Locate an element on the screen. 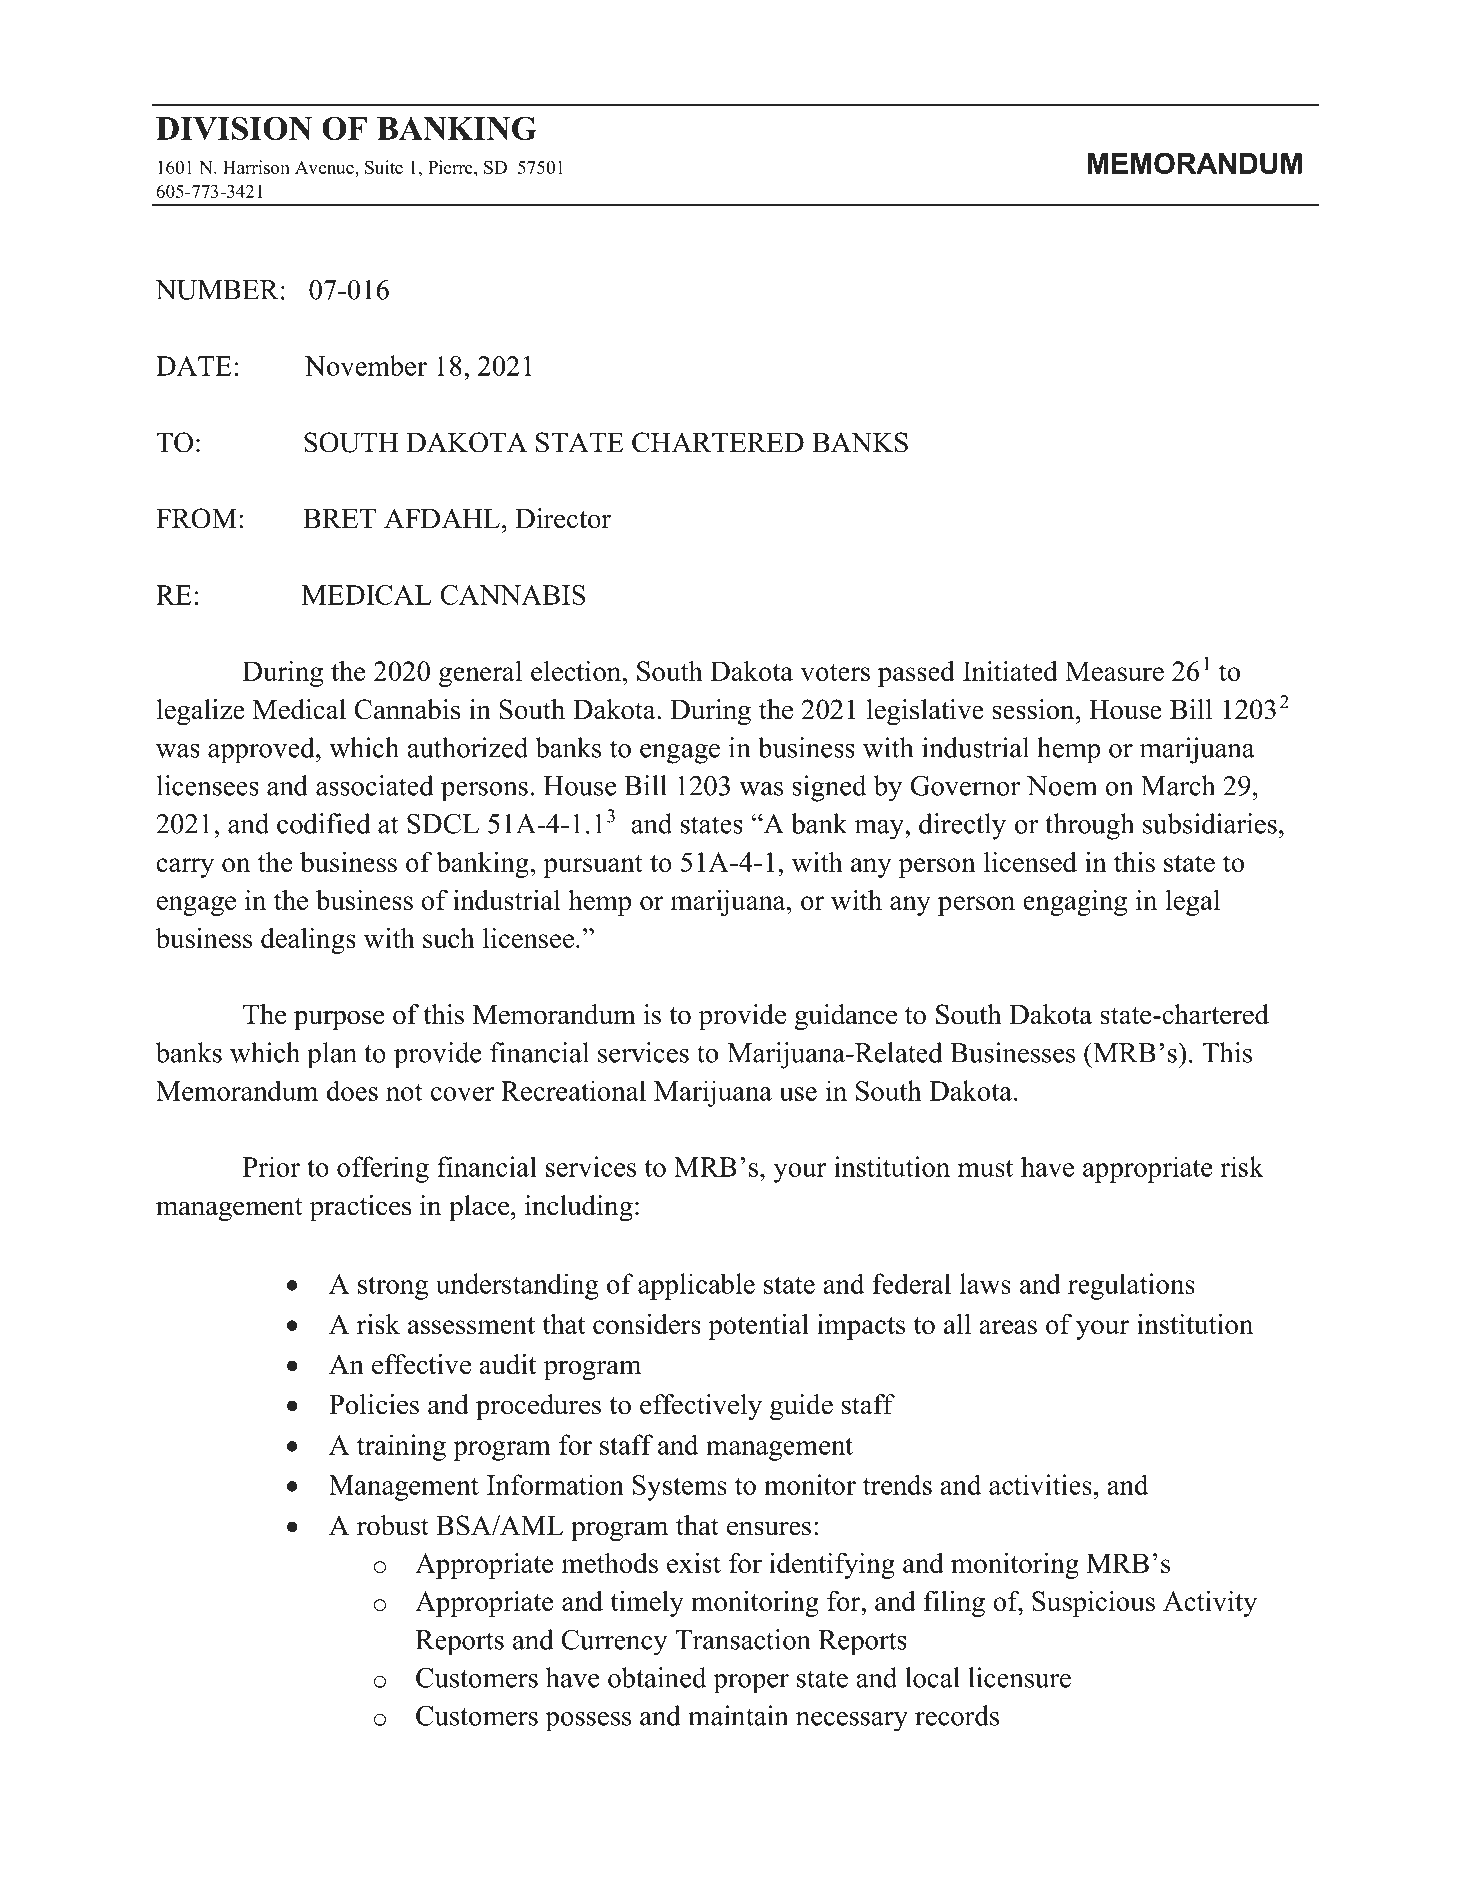 Image resolution: width=1471 pixels, height=1904 pixels. areas is located at coordinates (1008, 1327).
